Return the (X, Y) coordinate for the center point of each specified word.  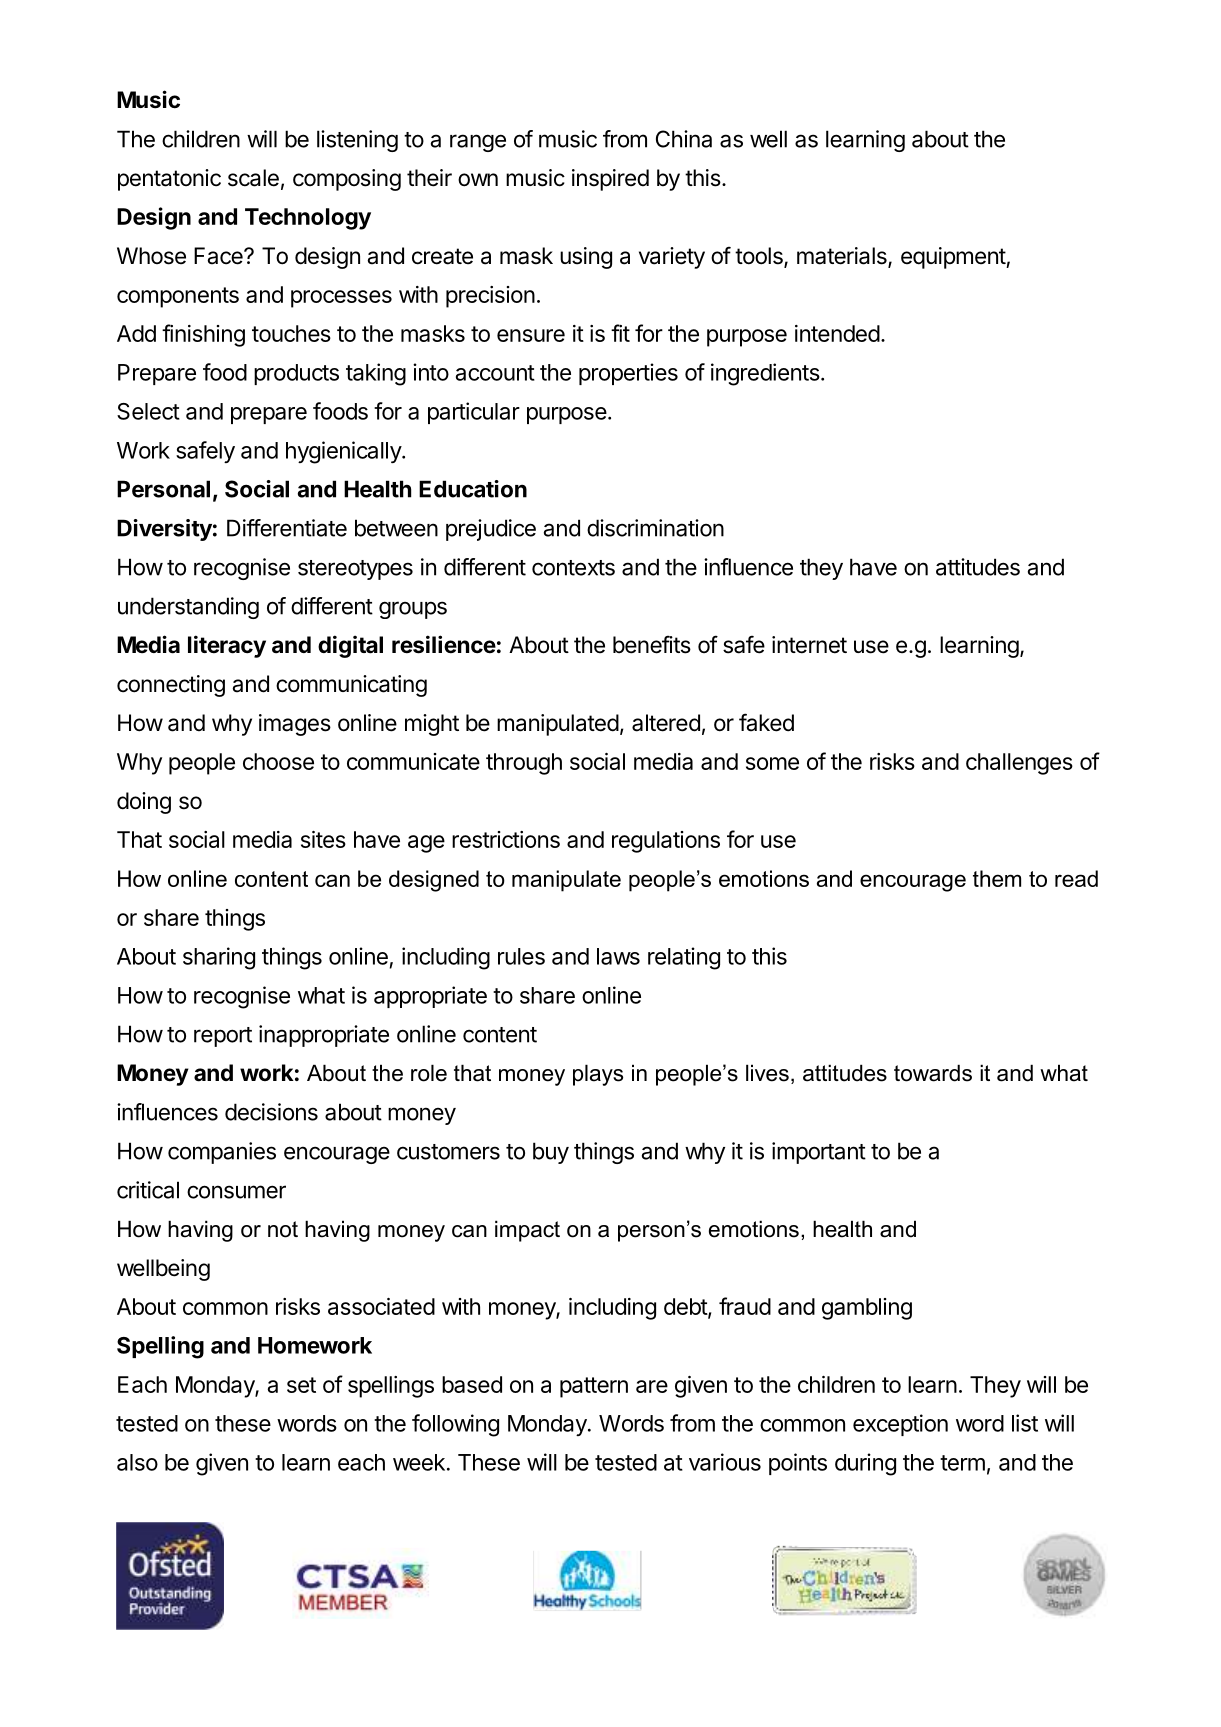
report (223, 1037)
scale (253, 178)
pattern (594, 1387)
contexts (573, 568)
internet (809, 645)
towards (933, 1073)
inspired (610, 180)
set (301, 1385)
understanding (188, 608)
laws (618, 956)
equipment (954, 258)
